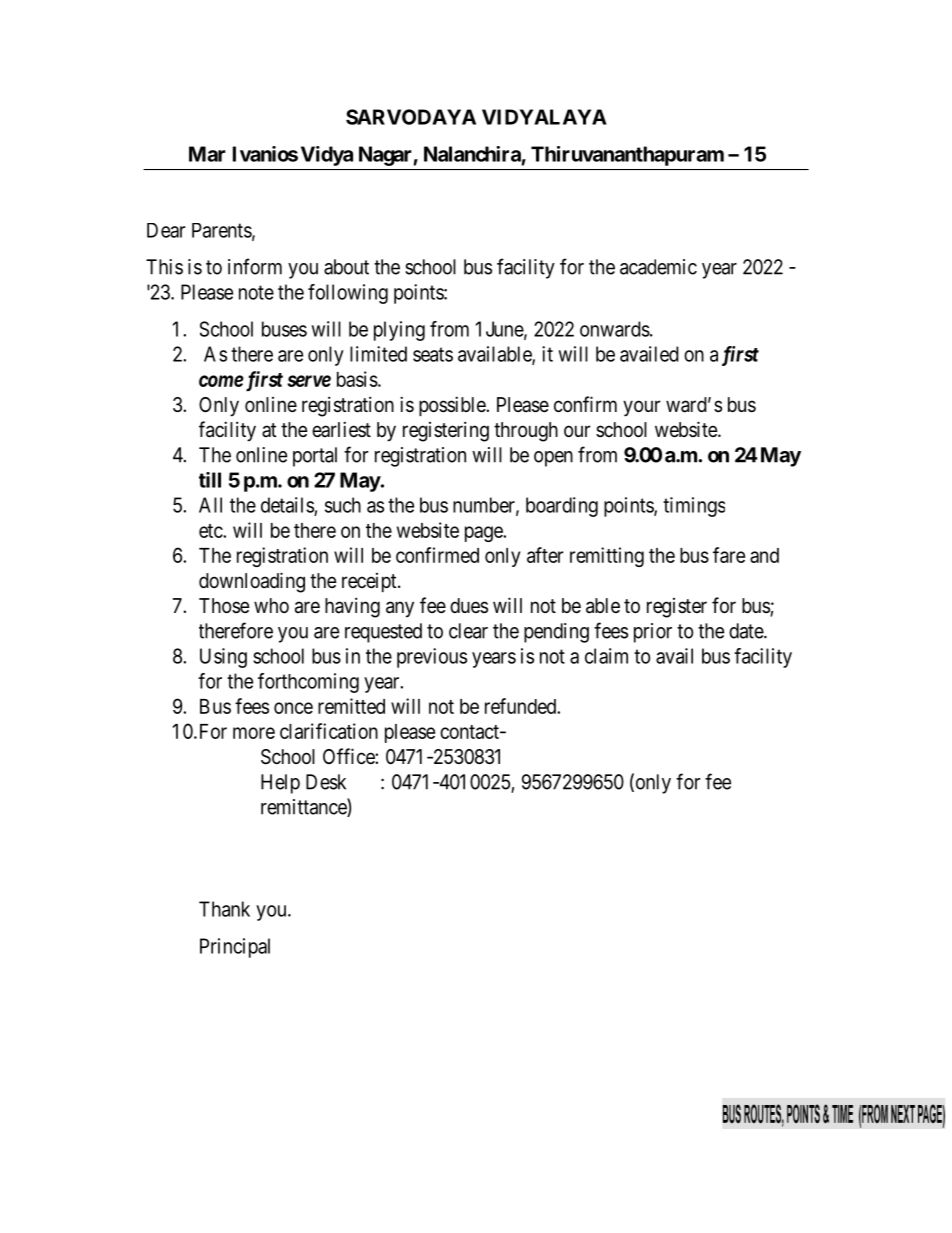  I want to click on page, so click(484, 534).
